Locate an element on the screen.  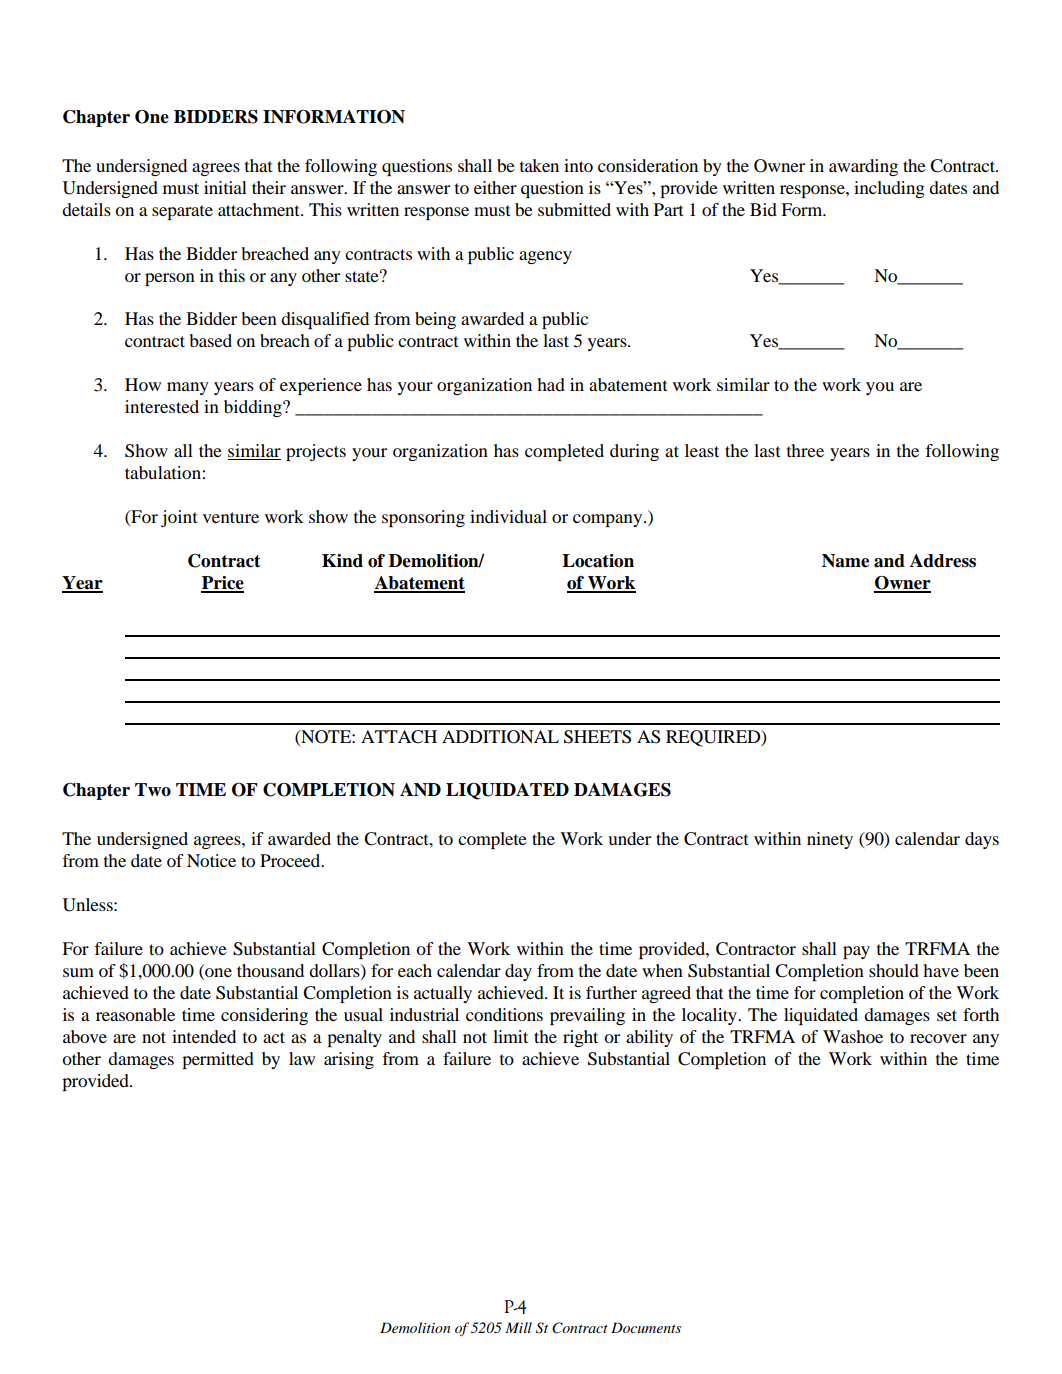
recover is located at coordinates (938, 1038).
